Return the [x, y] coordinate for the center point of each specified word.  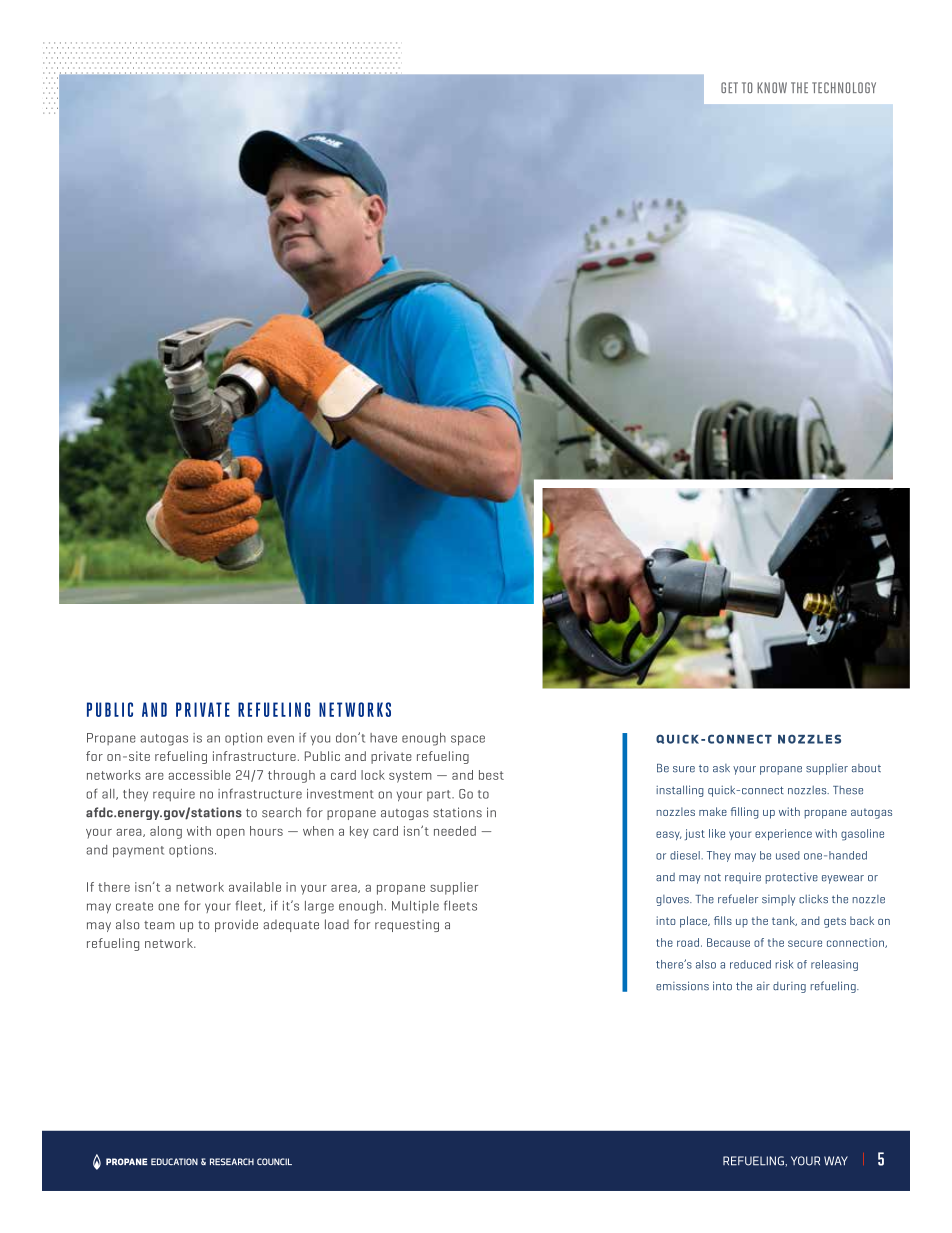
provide [236, 925]
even [280, 739]
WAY [836, 1161]
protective [792, 878]
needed [455, 831]
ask [721, 768]
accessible [199, 775]
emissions [682, 986]
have [383, 738]
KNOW [772, 87]
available [255, 887]
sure [684, 769]
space [468, 740]
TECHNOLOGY [844, 87]
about [866, 768]
